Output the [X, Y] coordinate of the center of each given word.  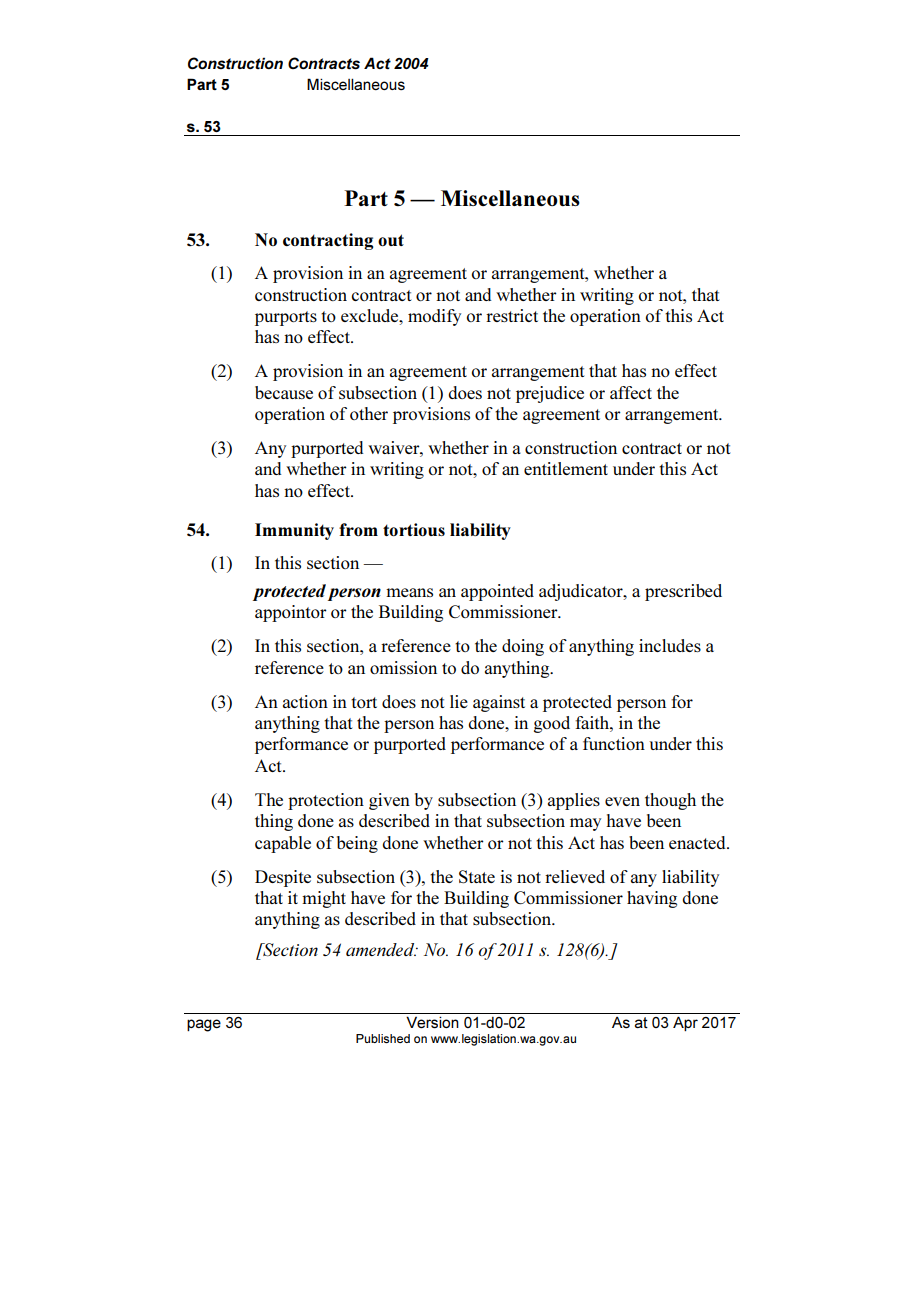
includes [670, 645]
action [305, 701]
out [391, 240]
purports [286, 318]
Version [432, 1022]
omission [403, 667]
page [204, 1025]
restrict [512, 315]
